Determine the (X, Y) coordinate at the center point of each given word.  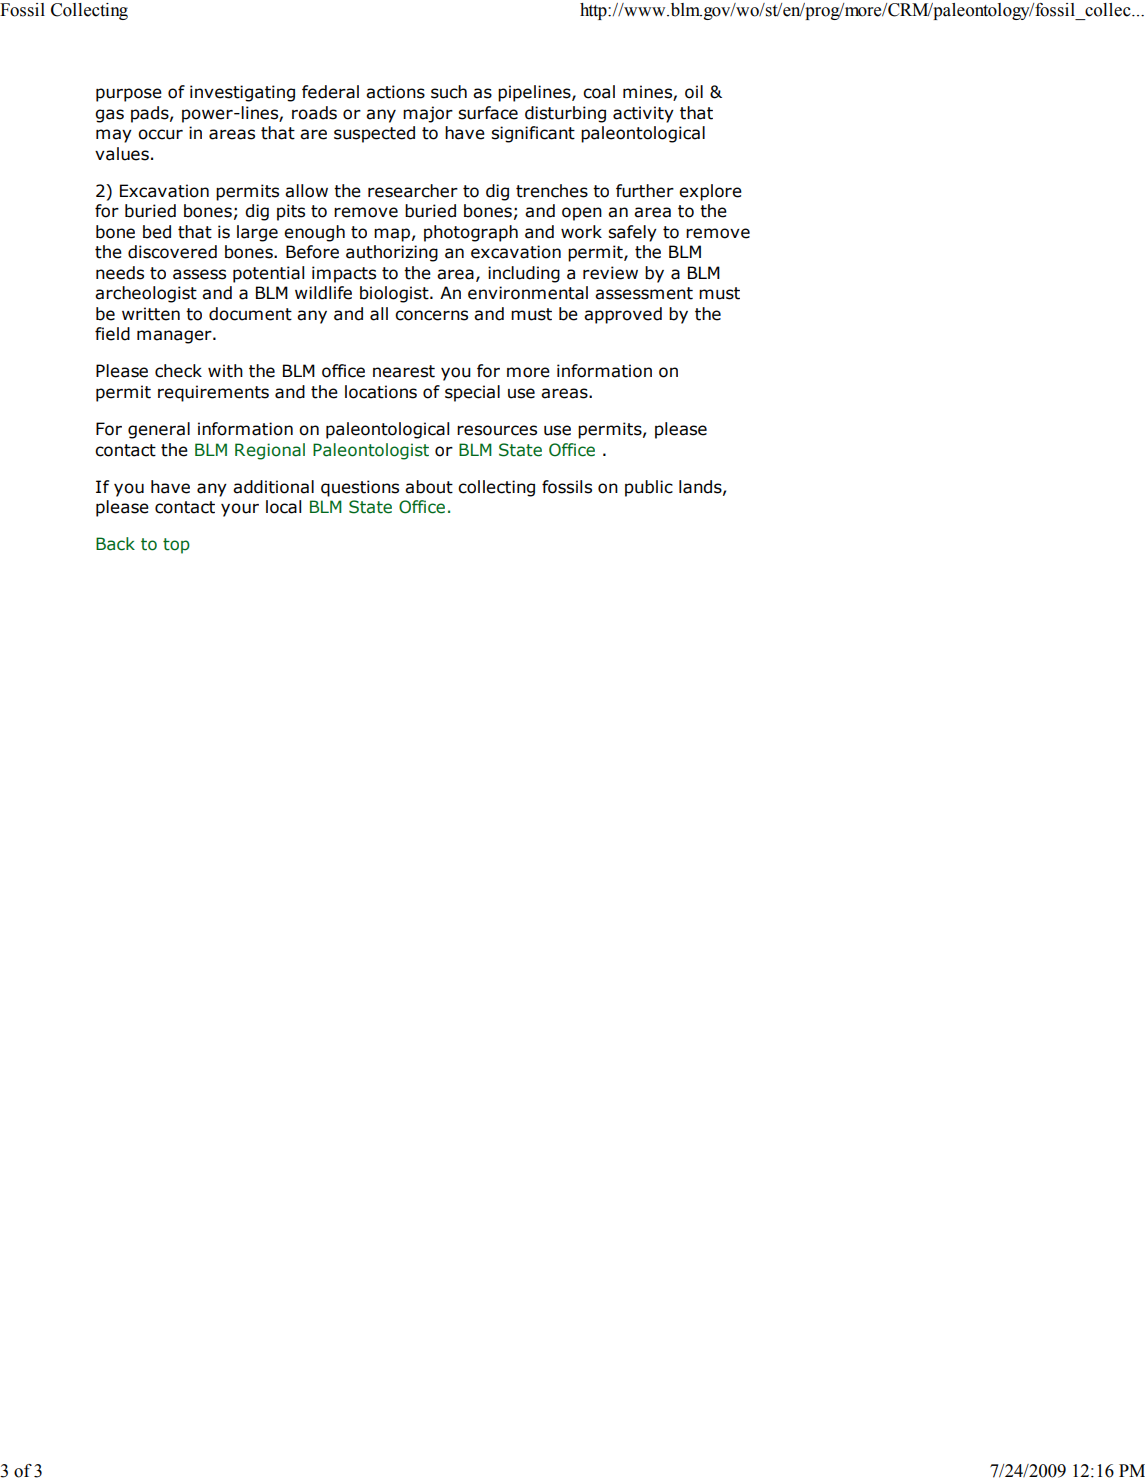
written (151, 314)
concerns (431, 315)
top (176, 546)
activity (643, 114)
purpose (129, 95)
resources (497, 430)
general (159, 430)
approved (623, 315)
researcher (413, 191)
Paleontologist (371, 451)
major (428, 114)
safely (632, 233)
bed (157, 232)
